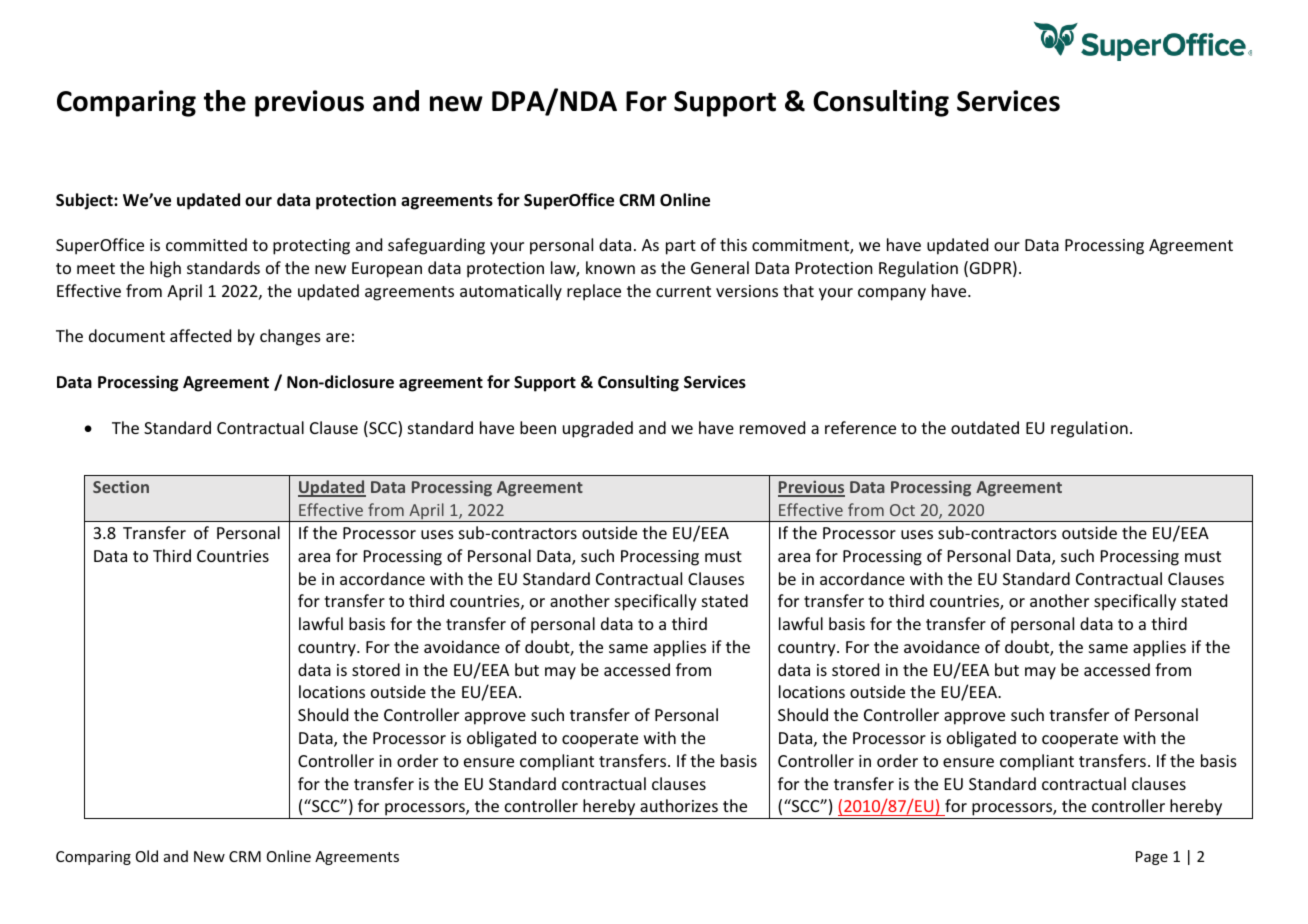 The height and width of the screenshot is (924, 1308). I want to click on part, so click(681, 247).
